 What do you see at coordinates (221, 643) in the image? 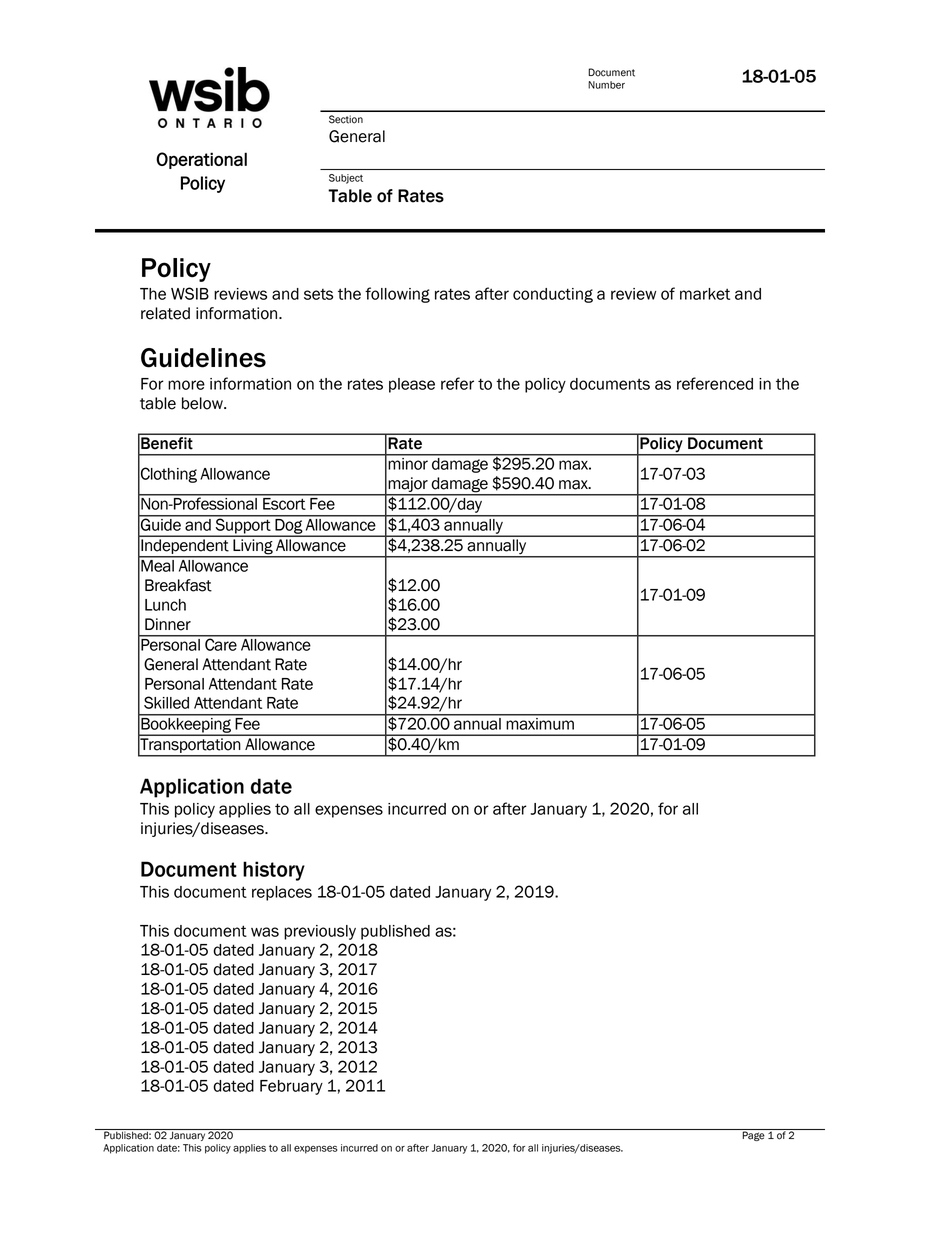
I see `Care` at bounding box center [221, 643].
